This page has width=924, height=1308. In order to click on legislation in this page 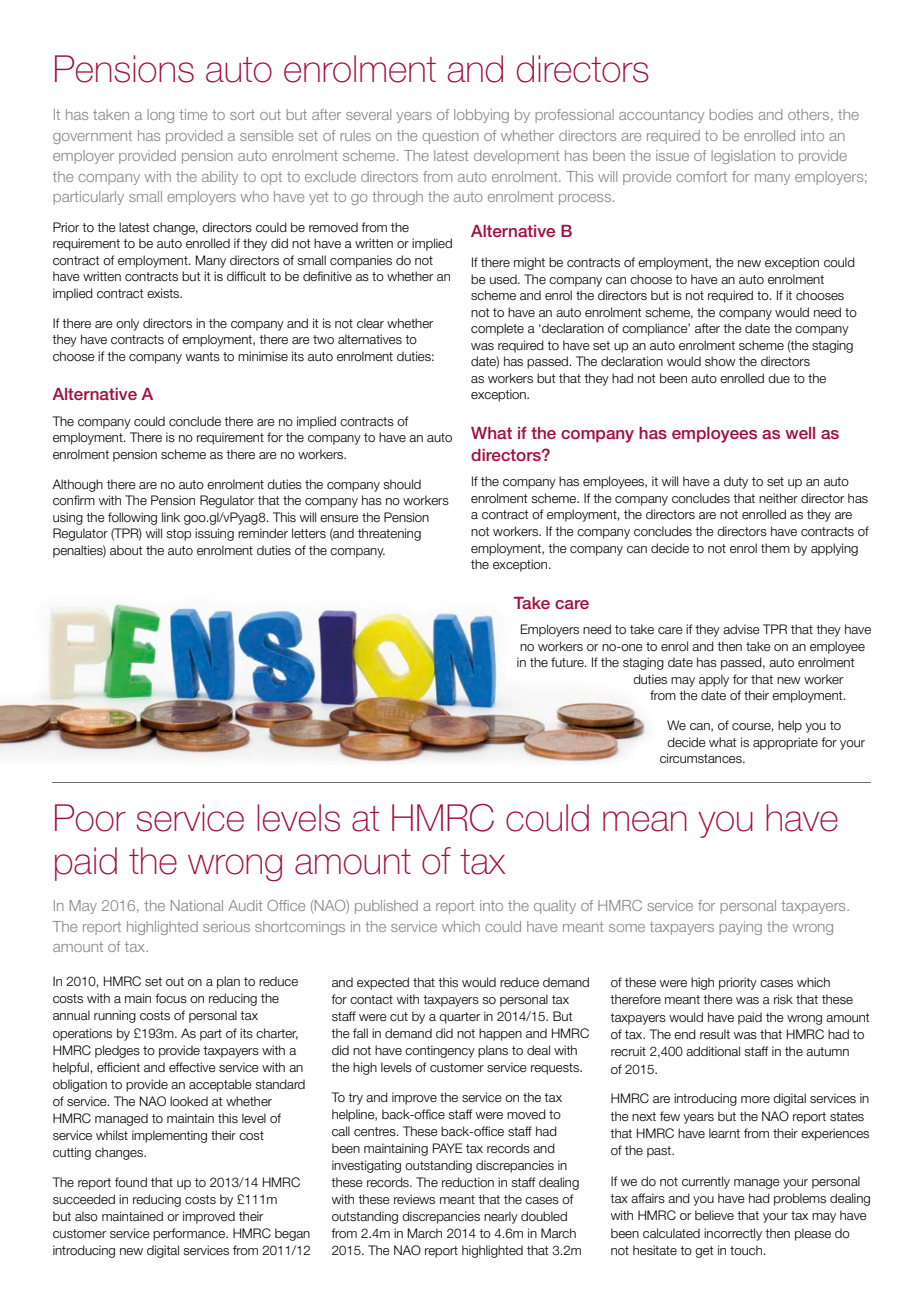, I will do `click(743, 157)`.
